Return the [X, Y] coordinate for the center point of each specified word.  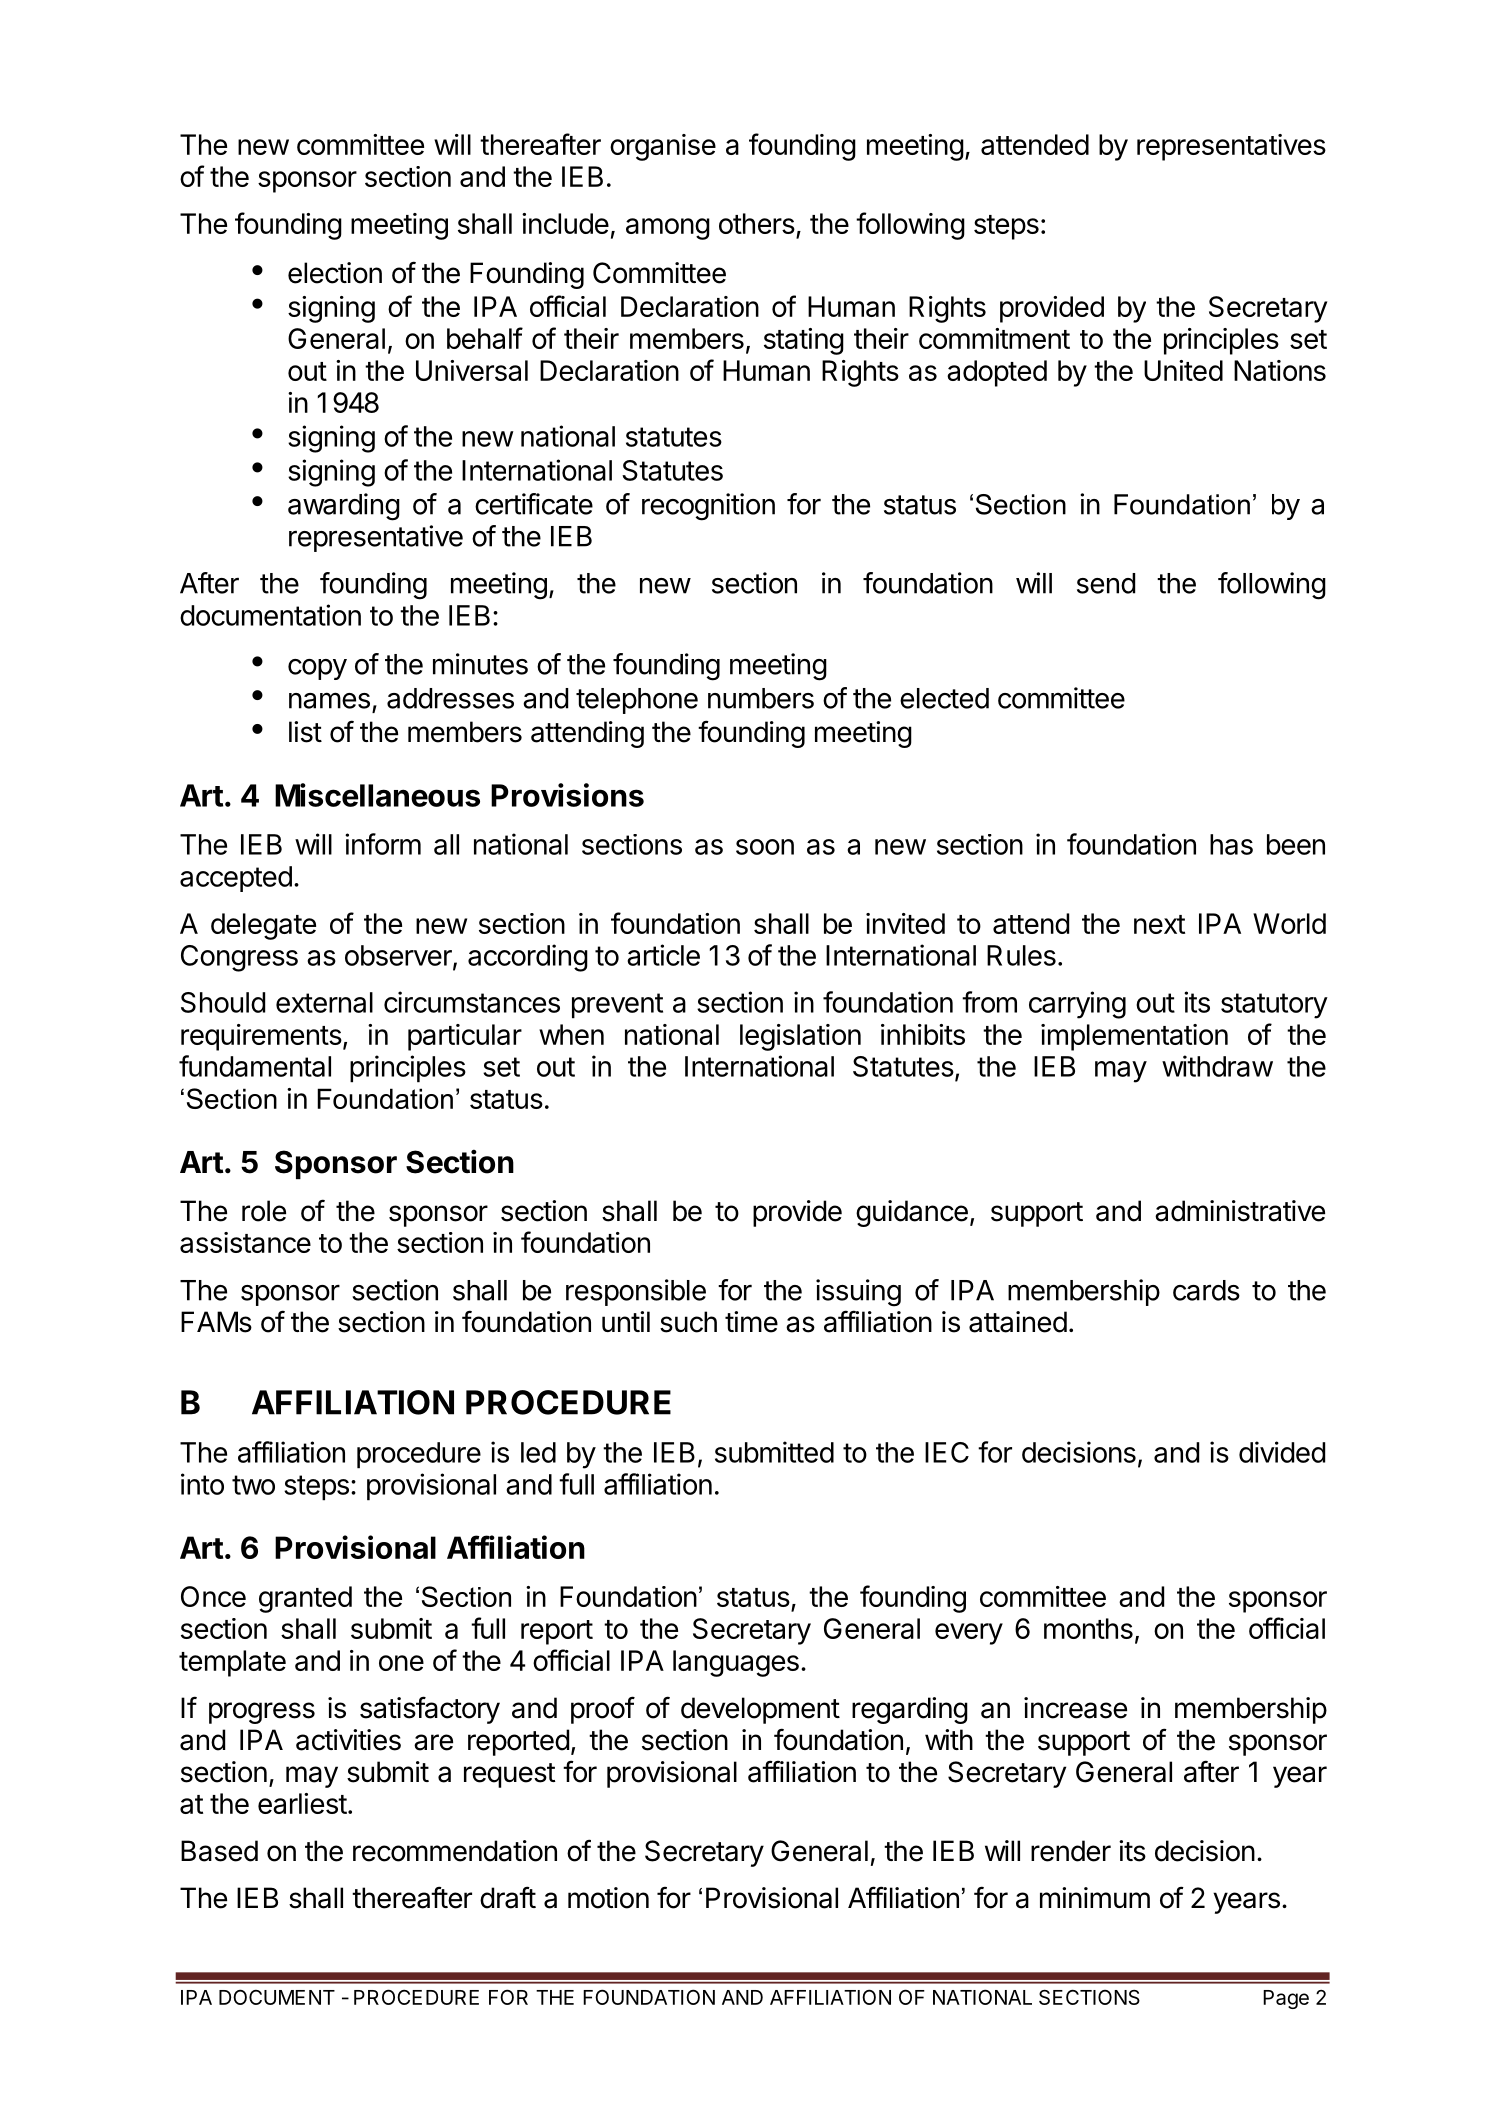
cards [1206, 1290]
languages [736, 1663]
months [1088, 1628]
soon [765, 847]
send [1106, 583]
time [751, 1322]
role [264, 1211]
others [757, 223]
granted [305, 1599]
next [1159, 924]
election [335, 273]
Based [219, 1851]
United [1183, 370]
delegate [263, 926]
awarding [344, 507]
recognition [708, 507]
